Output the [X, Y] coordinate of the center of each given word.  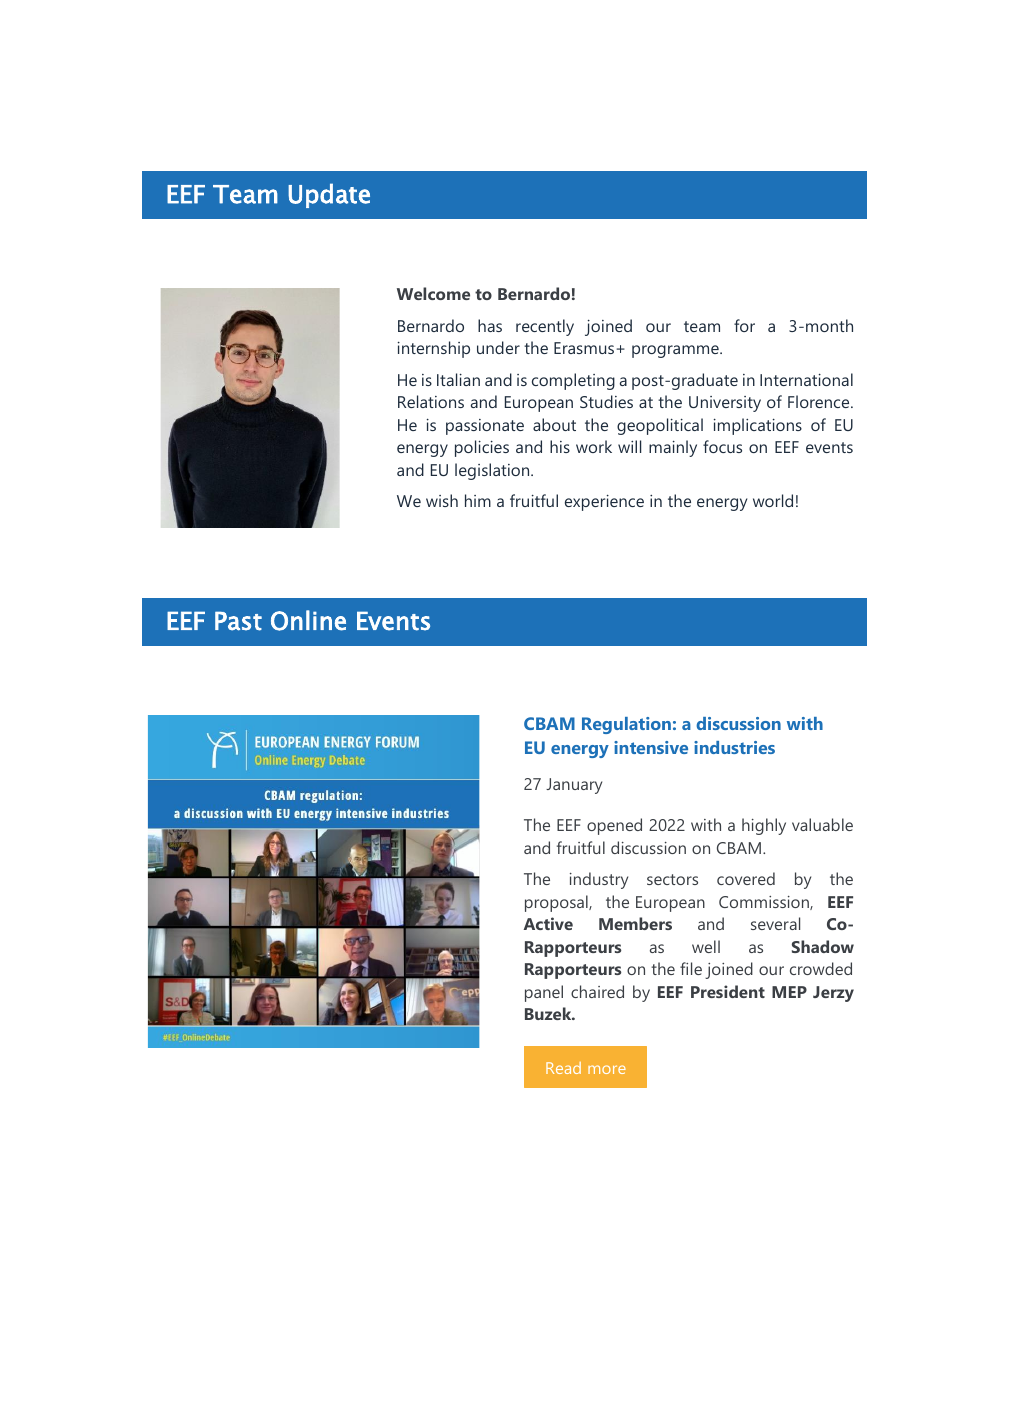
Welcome [433, 293]
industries [734, 747]
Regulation [626, 725]
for [744, 325]
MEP [789, 992]
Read [563, 1068]
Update [329, 195]
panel [544, 993]
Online [308, 620]
